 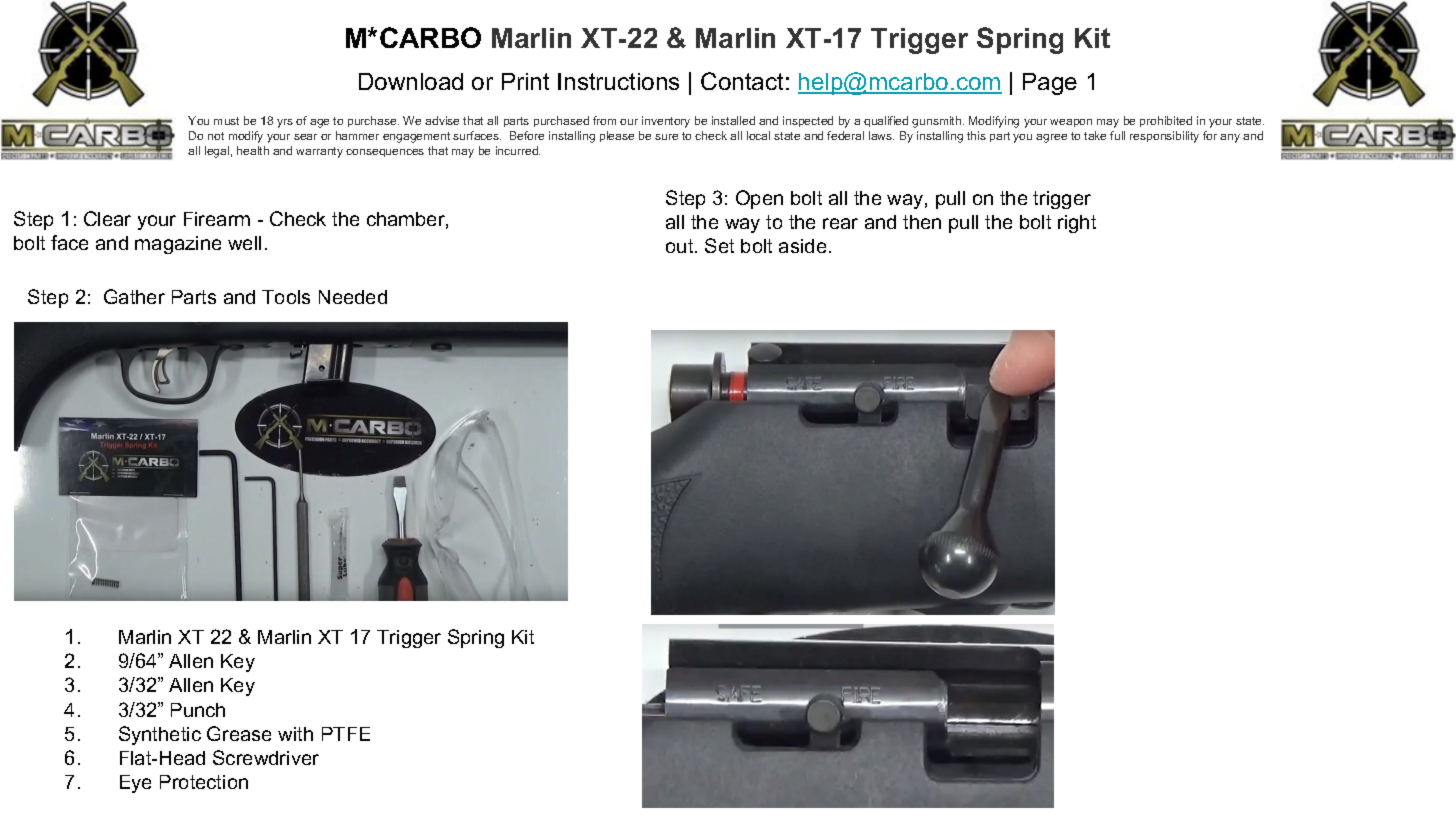 What do you see at coordinates (295, 734) in the document?
I see `with` at bounding box center [295, 734].
